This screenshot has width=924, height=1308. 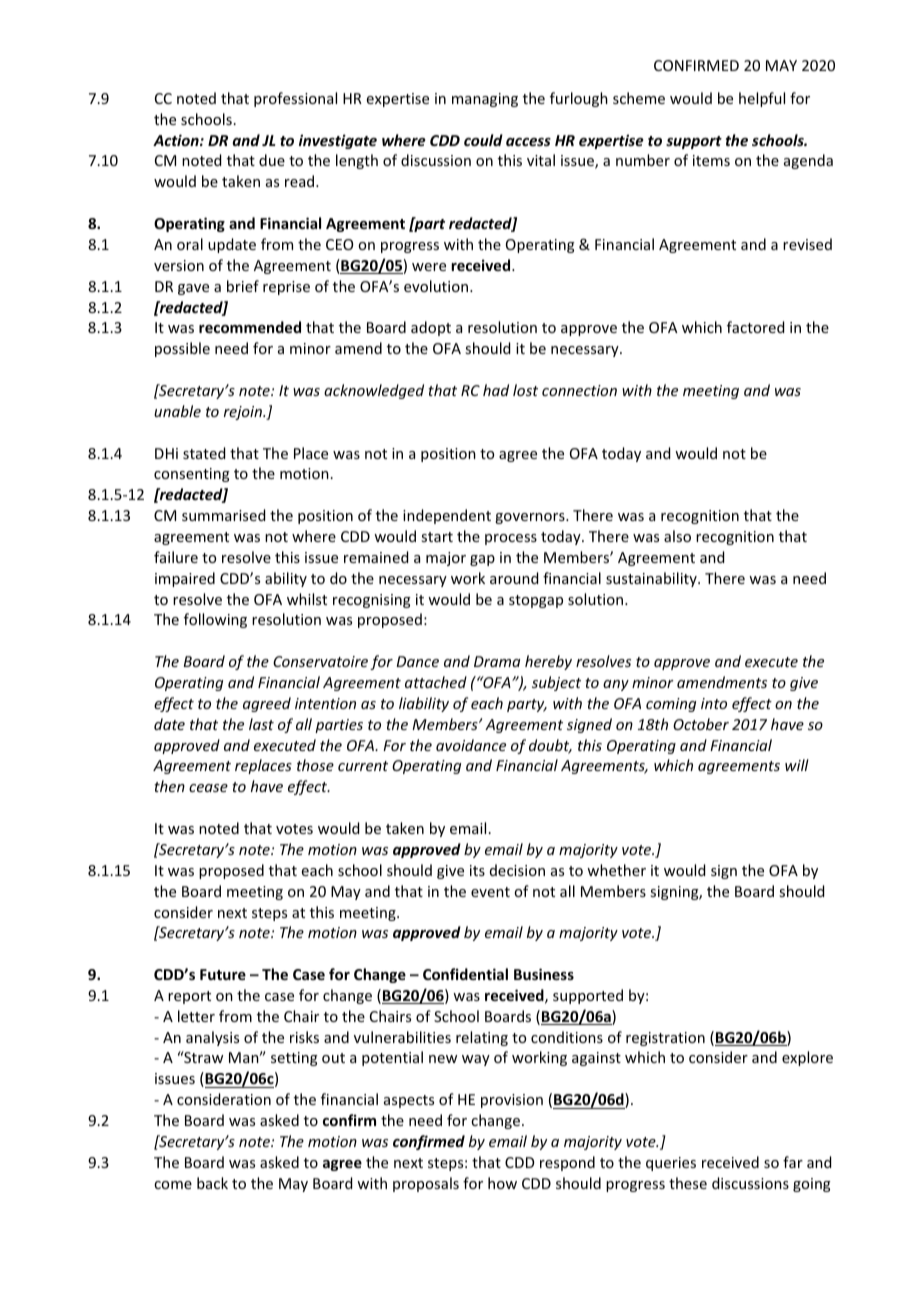 I want to click on event, so click(x=490, y=892).
